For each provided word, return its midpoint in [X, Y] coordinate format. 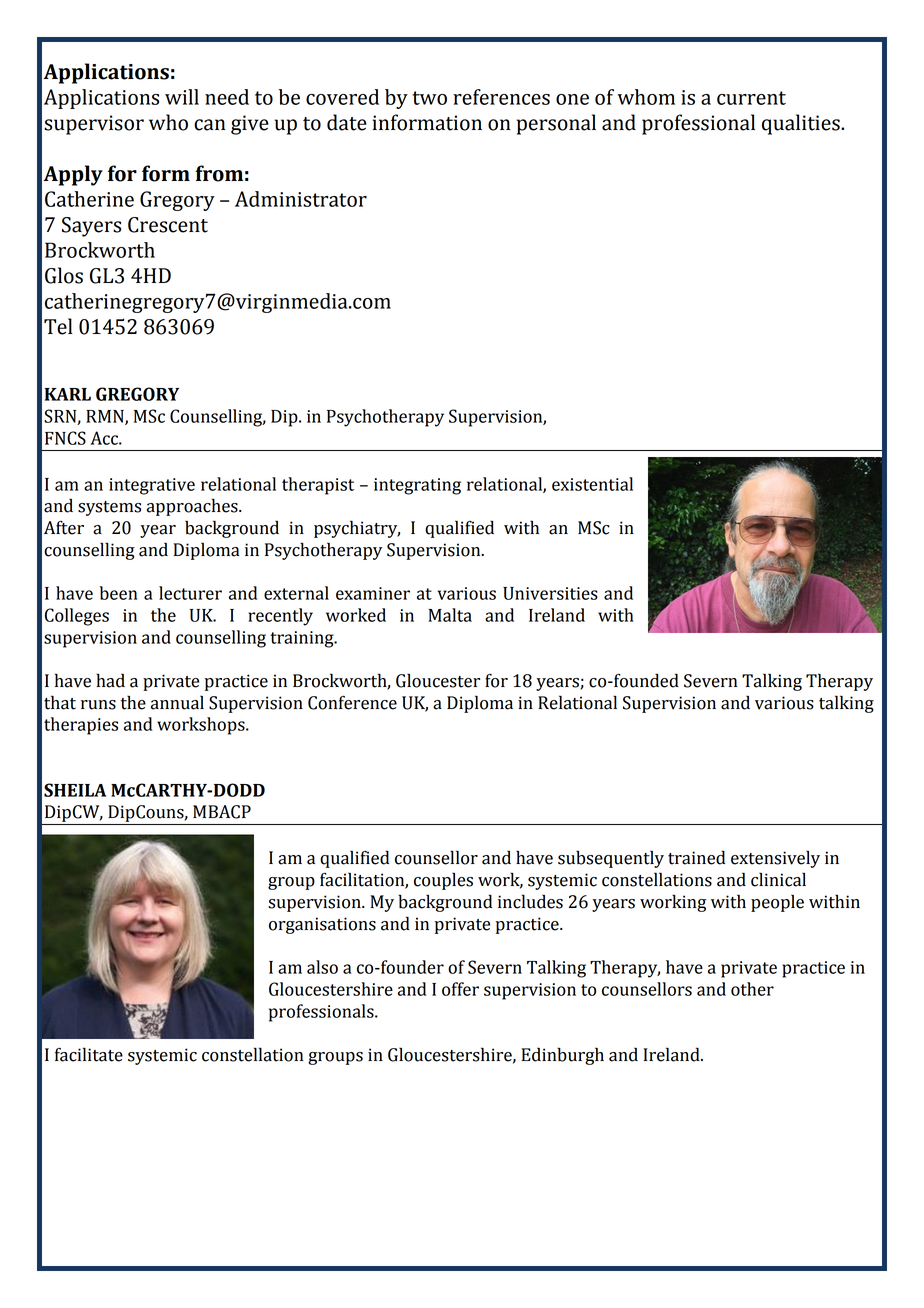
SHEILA [75, 790]
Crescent [168, 225]
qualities [802, 124]
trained [696, 857]
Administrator [301, 199]
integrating [417, 486]
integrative [152, 486]
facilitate [89, 1054]
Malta [450, 615]
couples [443, 881]
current [751, 98]
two [430, 98]
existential [592, 484]
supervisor [94, 125]
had [110, 680]
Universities [550, 593]
